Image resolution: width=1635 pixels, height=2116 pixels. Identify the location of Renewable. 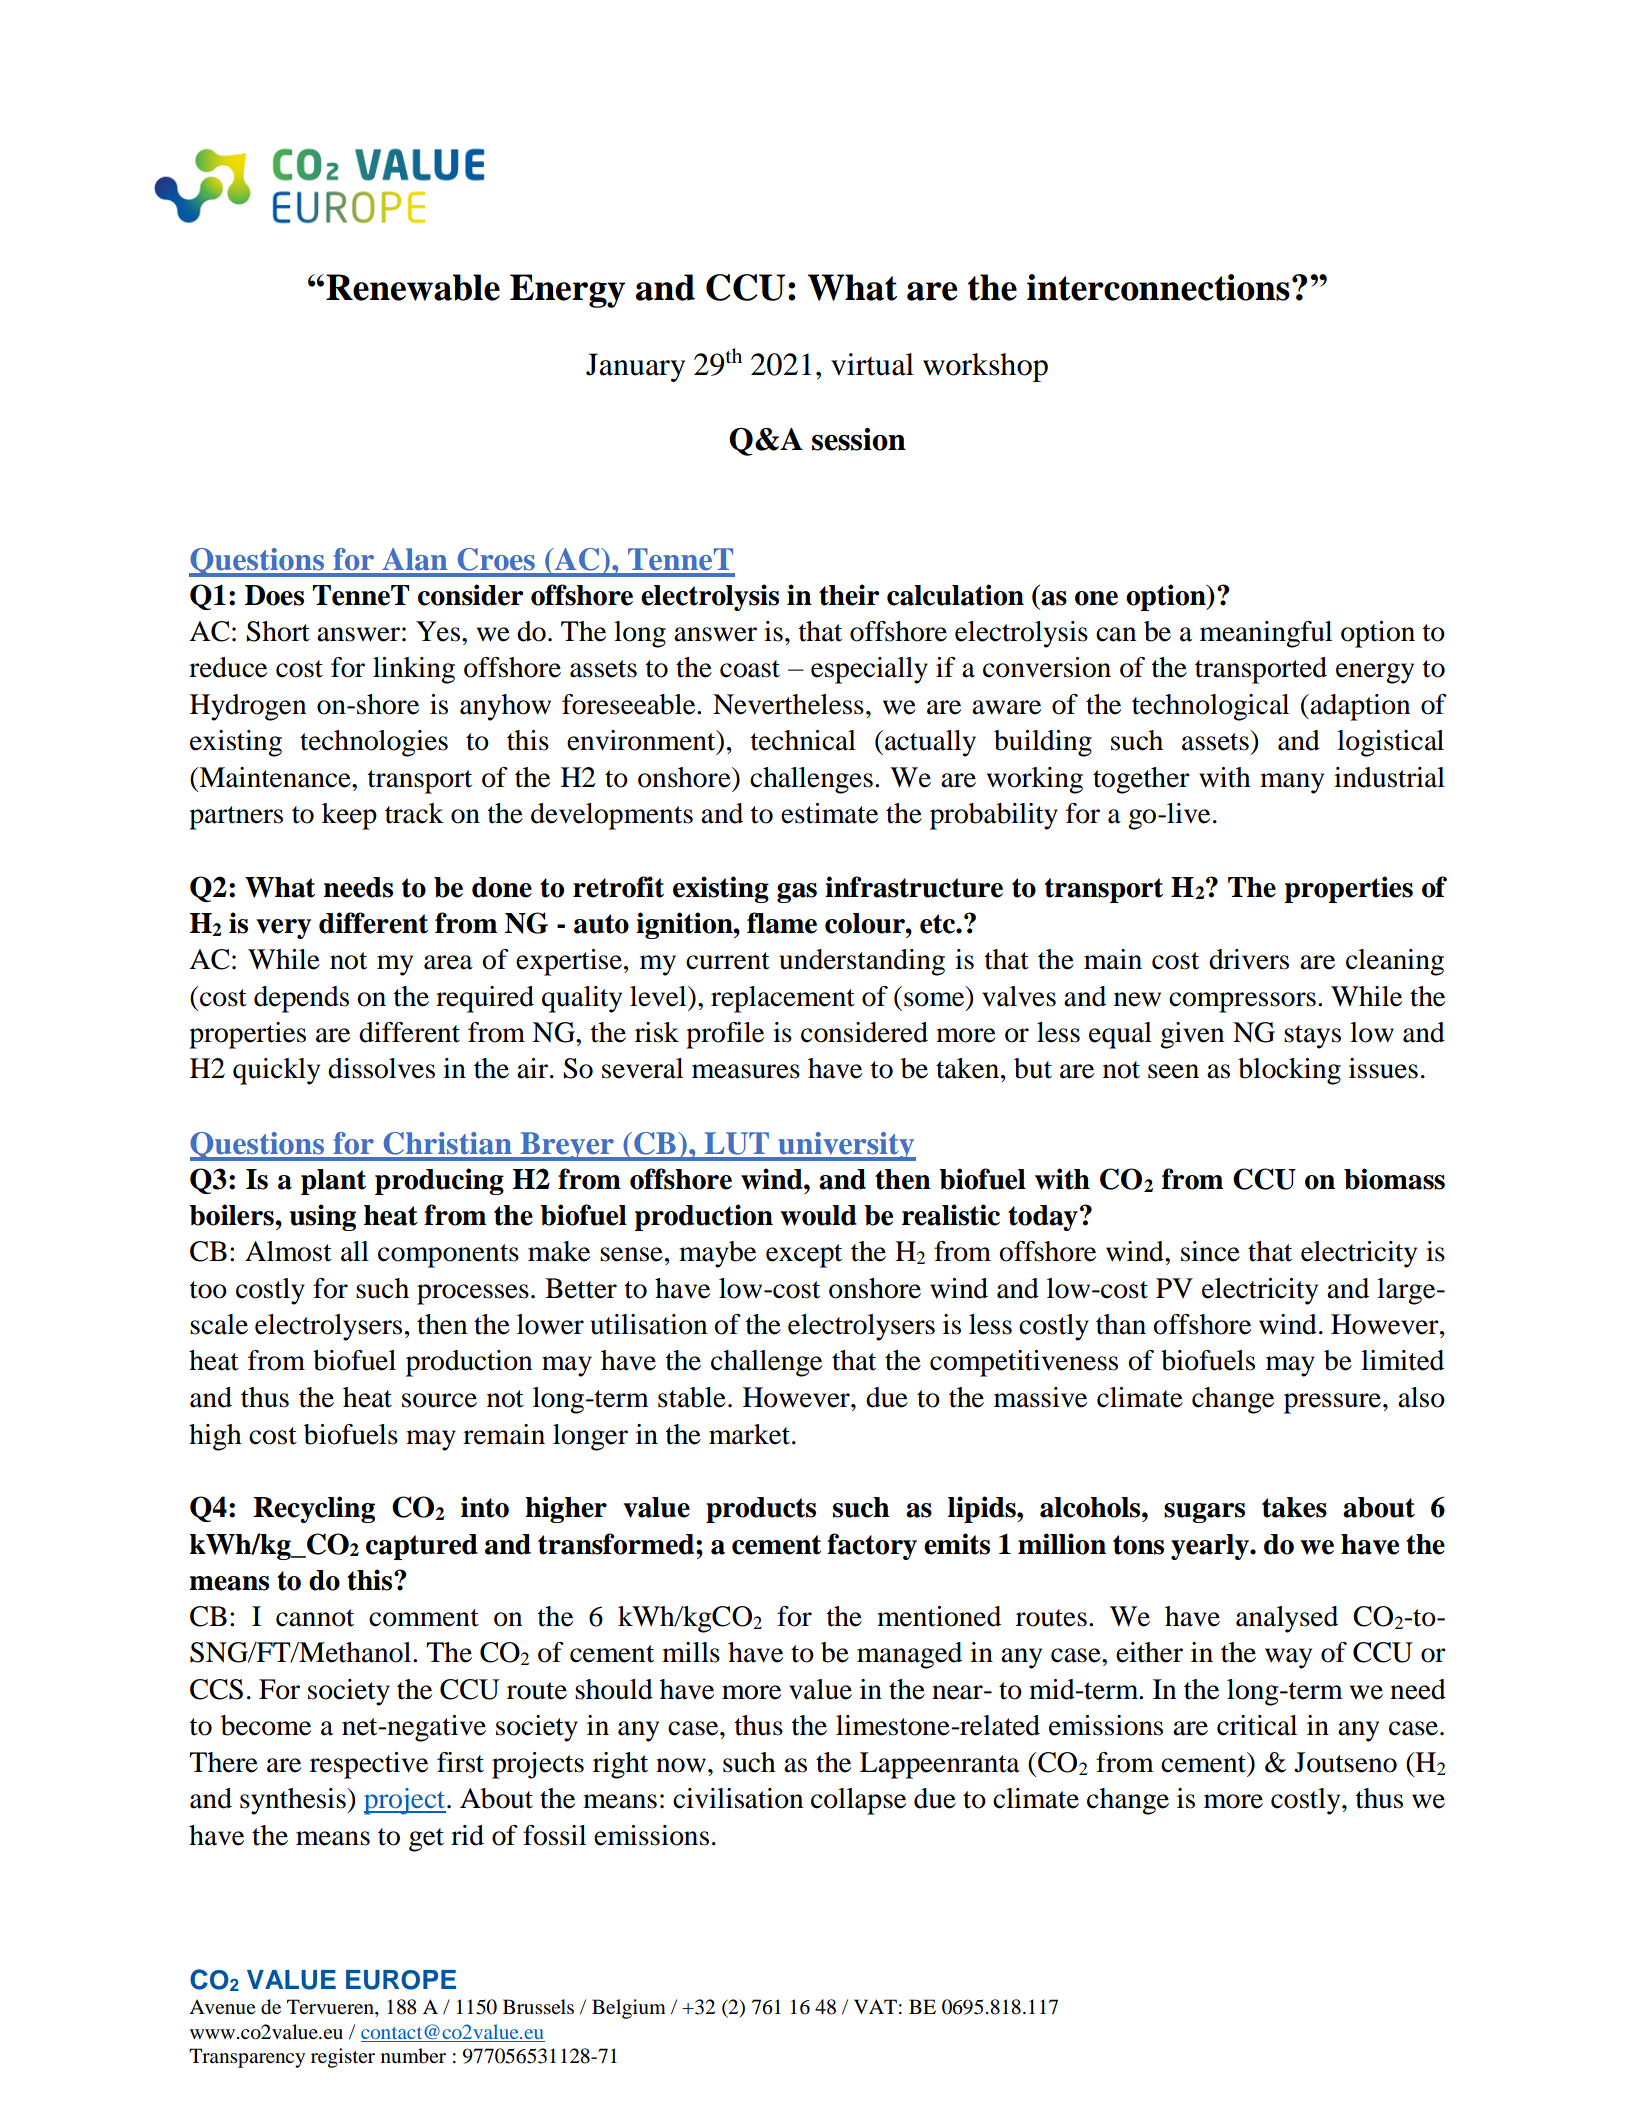
(413, 287).
